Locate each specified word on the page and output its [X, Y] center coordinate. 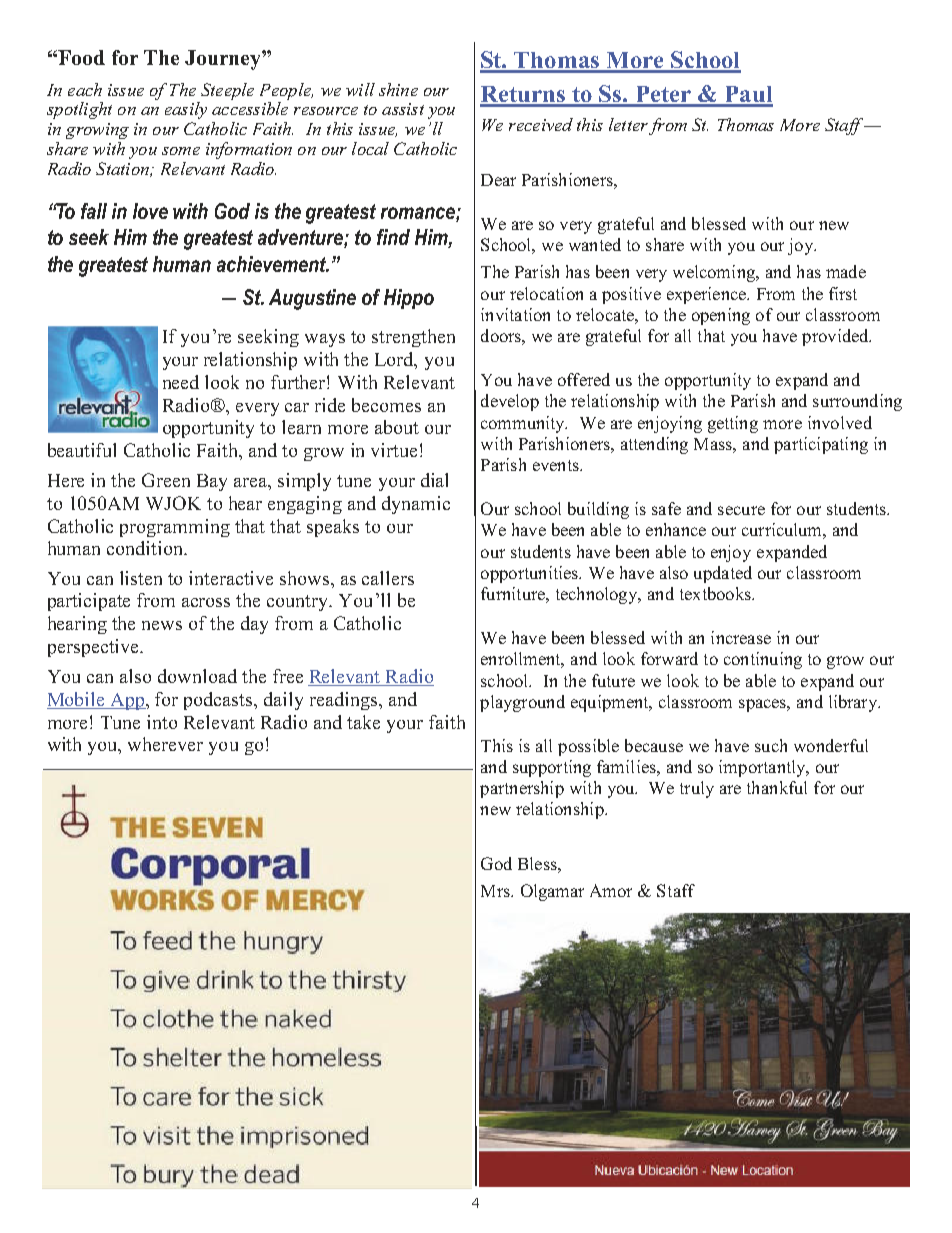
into [162, 722]
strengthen [413, 338]
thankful [777, 787]
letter [628, 124]
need [181, 382]
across [206, 602]
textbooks [716, 593]
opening [721, 316]
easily [186, 110]
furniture [514, 593]
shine [398, 89]
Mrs [496, 891]
